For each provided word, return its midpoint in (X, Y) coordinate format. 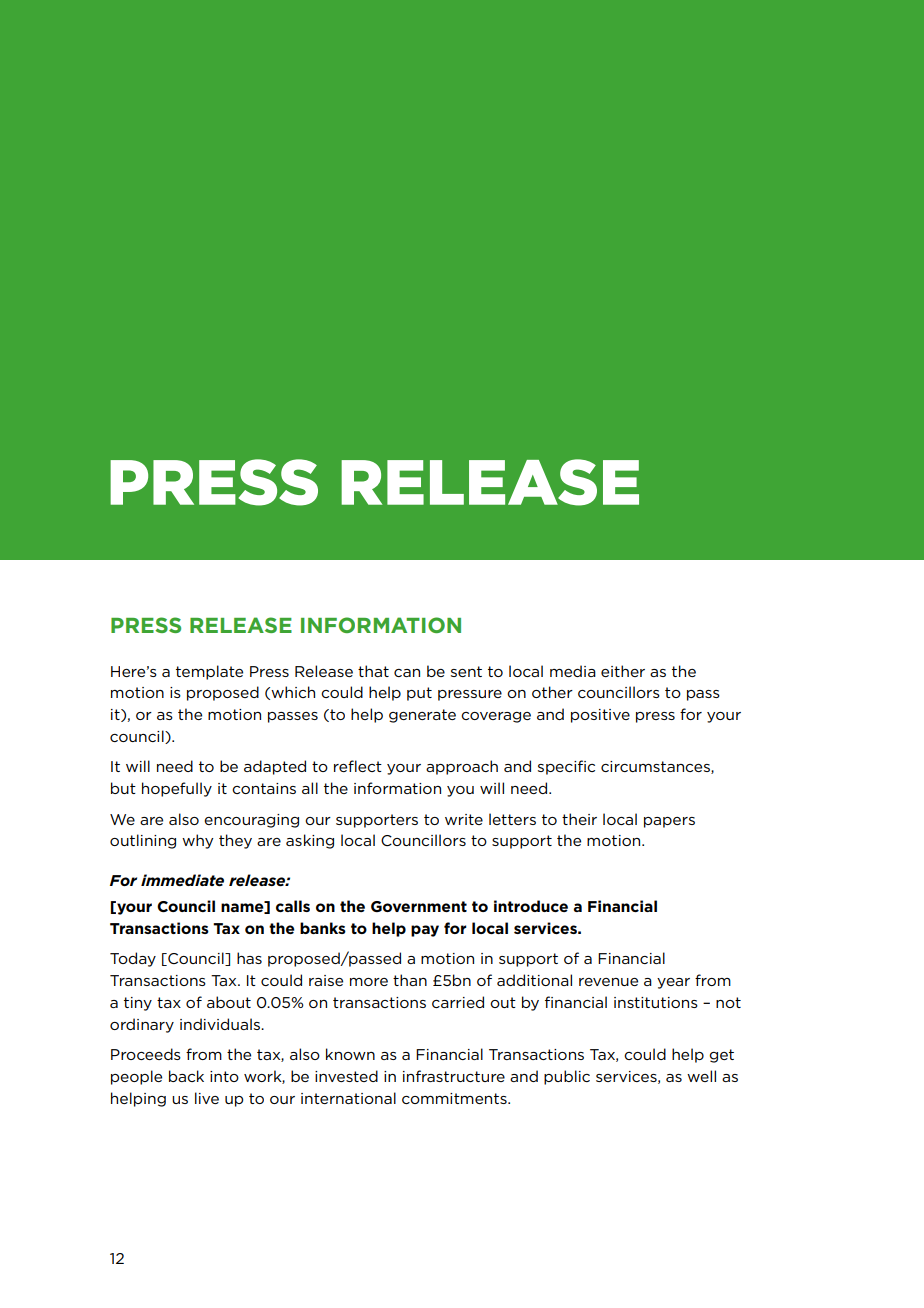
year (673, 983)
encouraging (251, 821)
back (186, 1076)
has (249, 958)
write (464, 819)
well (701, 1076)
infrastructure (454, 1076)
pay (425, 931)
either (623, 671)
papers (669, 822)
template (209, 672)
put (419, 694)
